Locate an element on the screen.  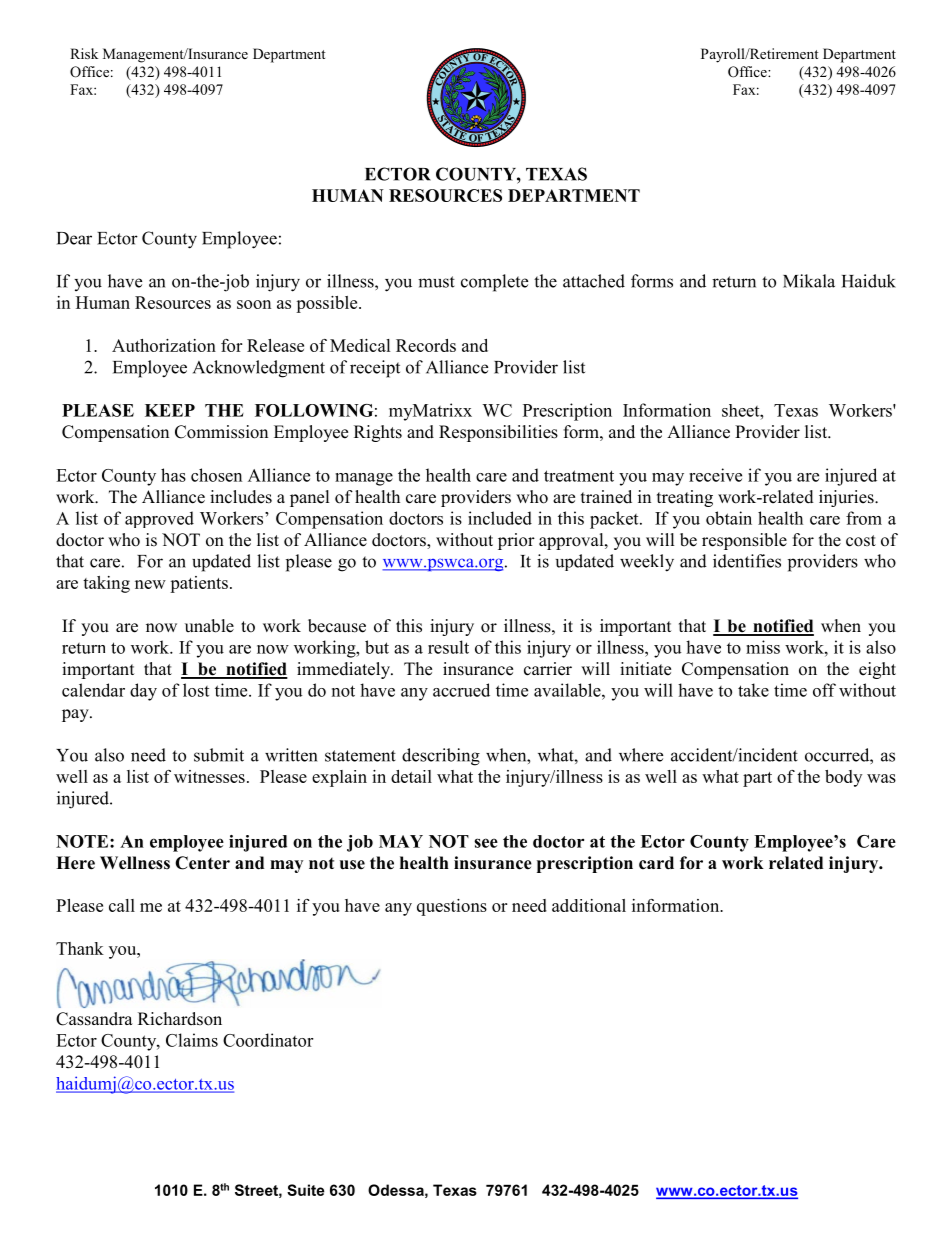
identifies is located at coordinates (747, 561).
